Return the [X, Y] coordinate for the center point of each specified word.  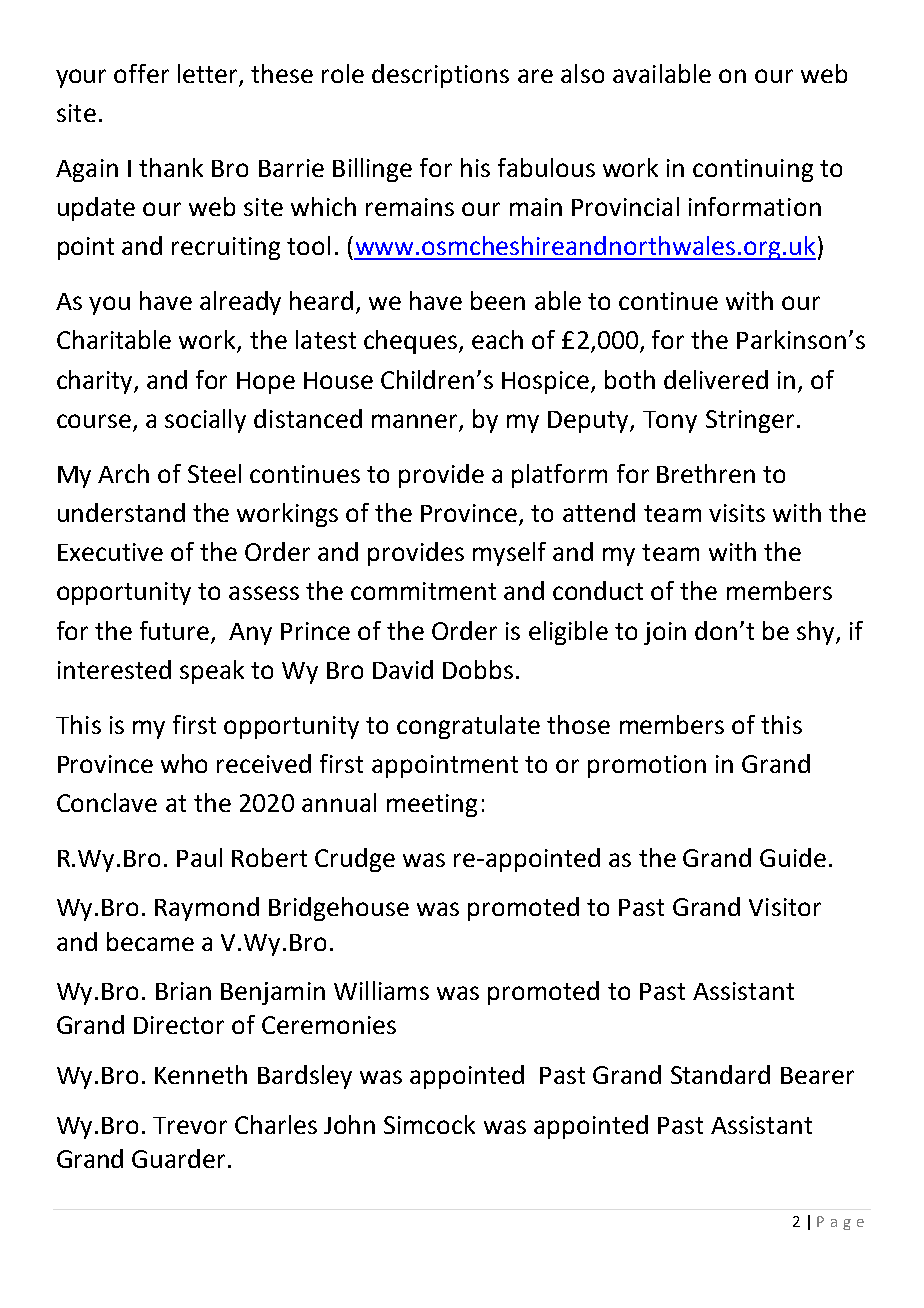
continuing [753, 170]
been [498, 300]
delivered [716, 379]
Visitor [785, 907]
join [665, 633]
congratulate [468, 727]
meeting [432, 805]
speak [212, 672]
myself [509, 554]
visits [737, 513]
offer [141, 73]
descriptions [440, 76]
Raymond [207, 909]
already [240, 303]
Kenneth [201, 1074]
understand [121, 512]
